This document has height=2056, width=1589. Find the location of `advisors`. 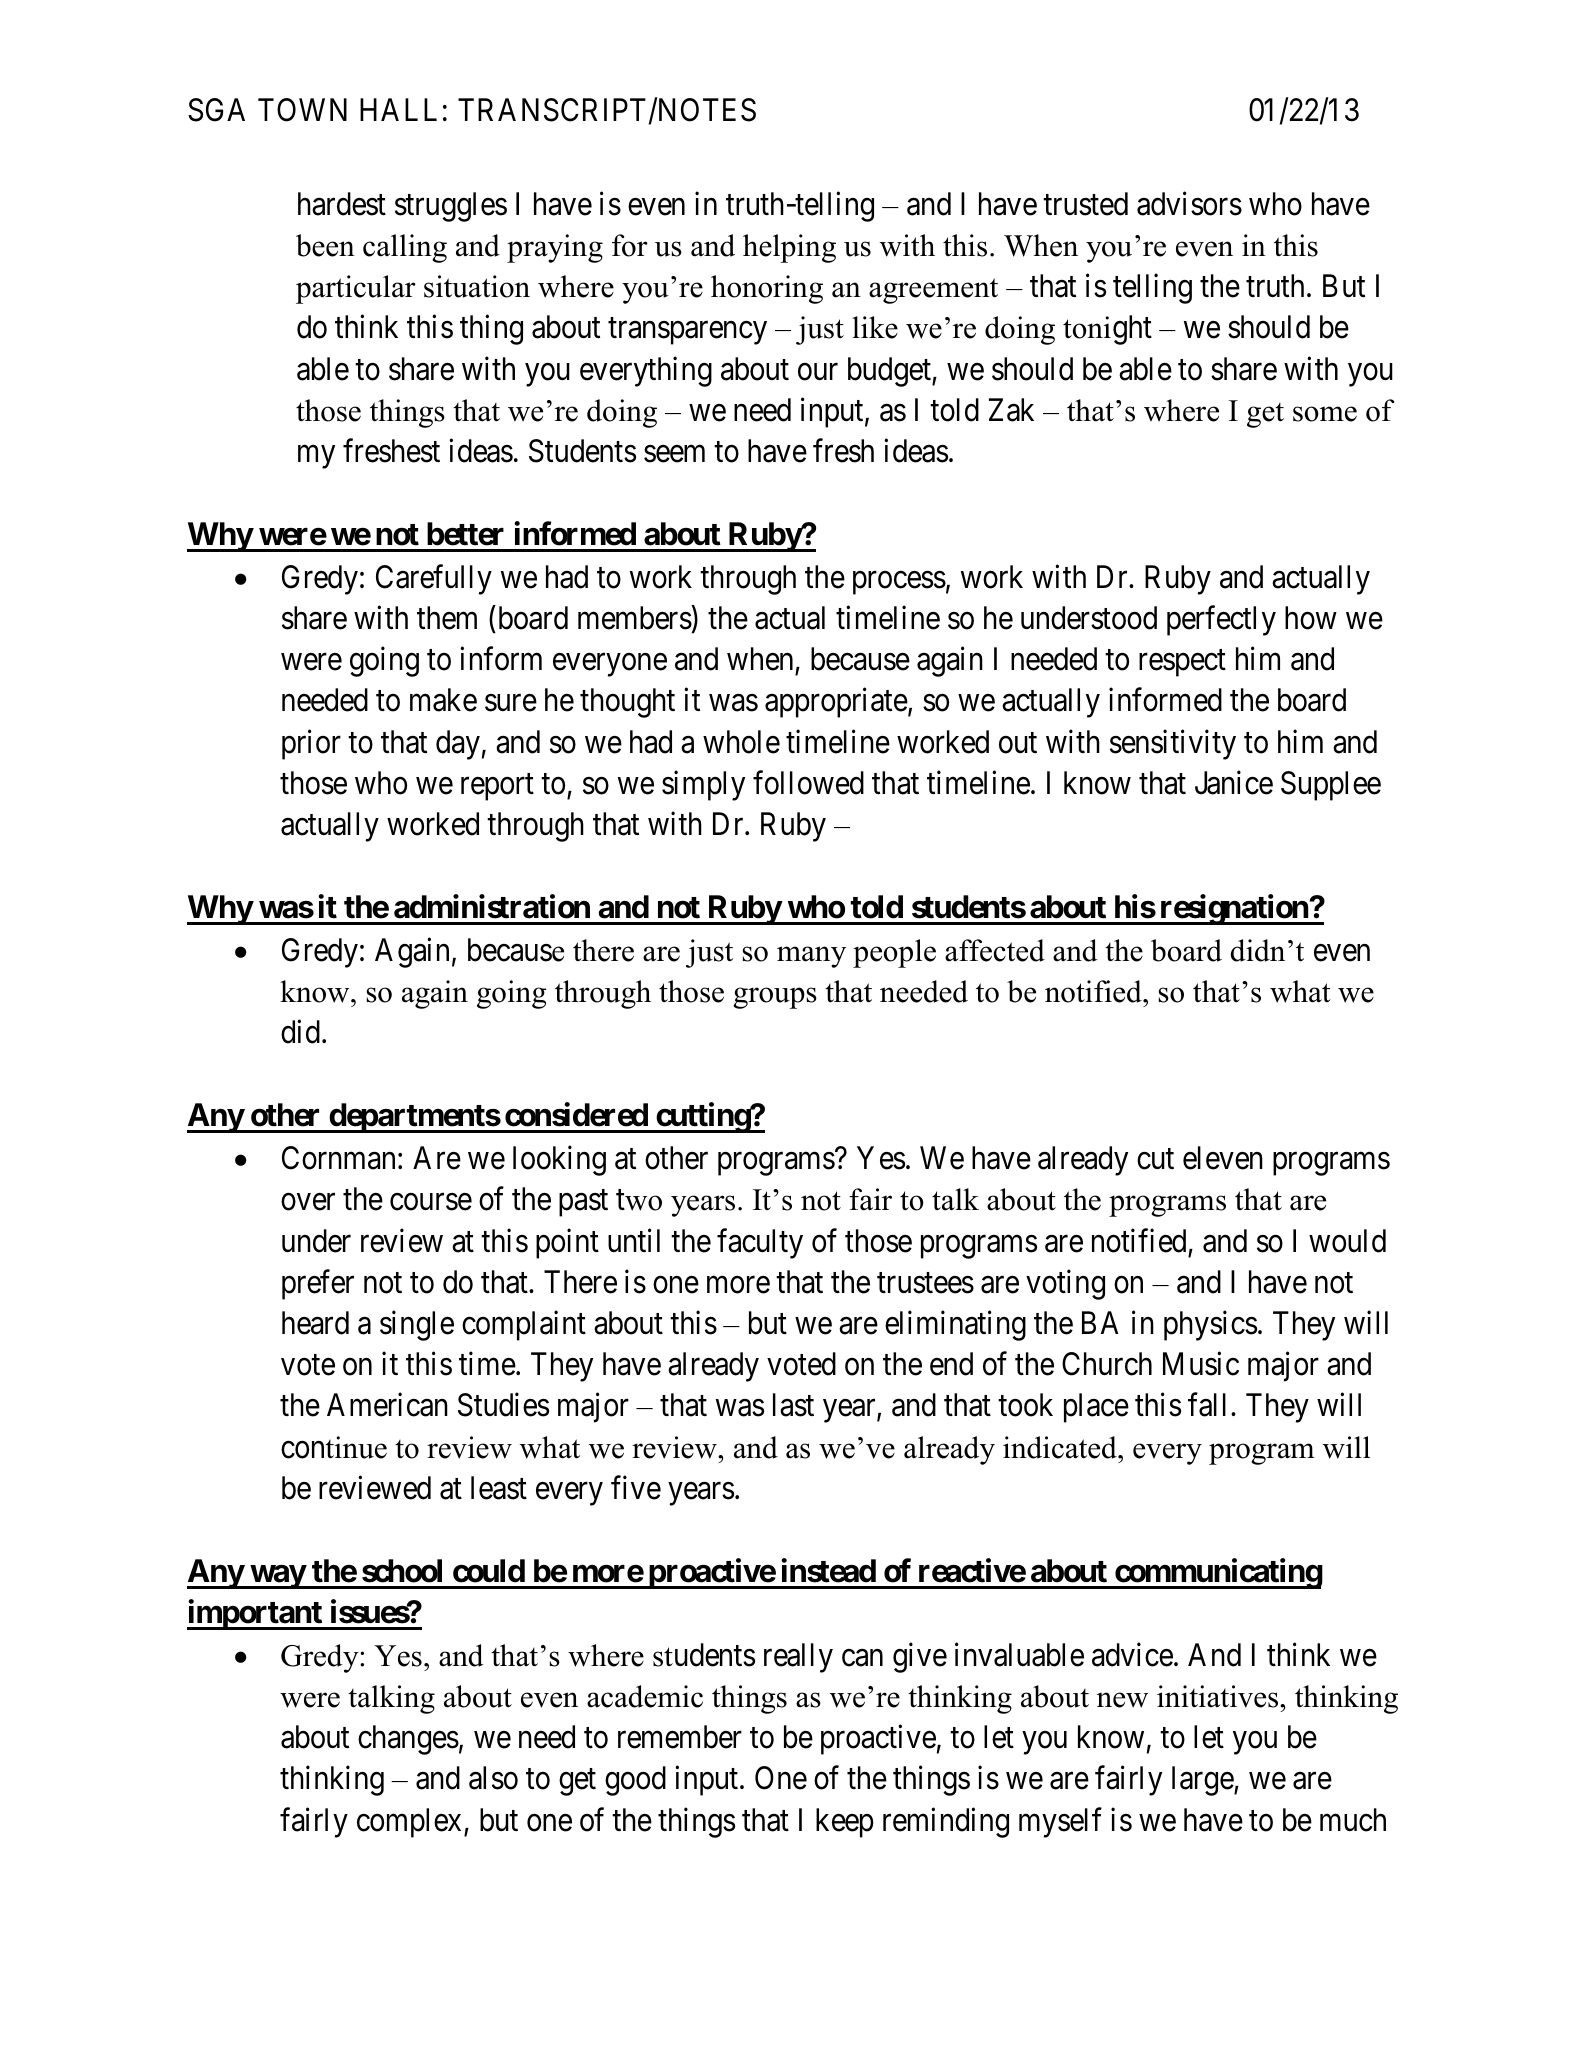

advisors is located at coordinates (1189, 204).
